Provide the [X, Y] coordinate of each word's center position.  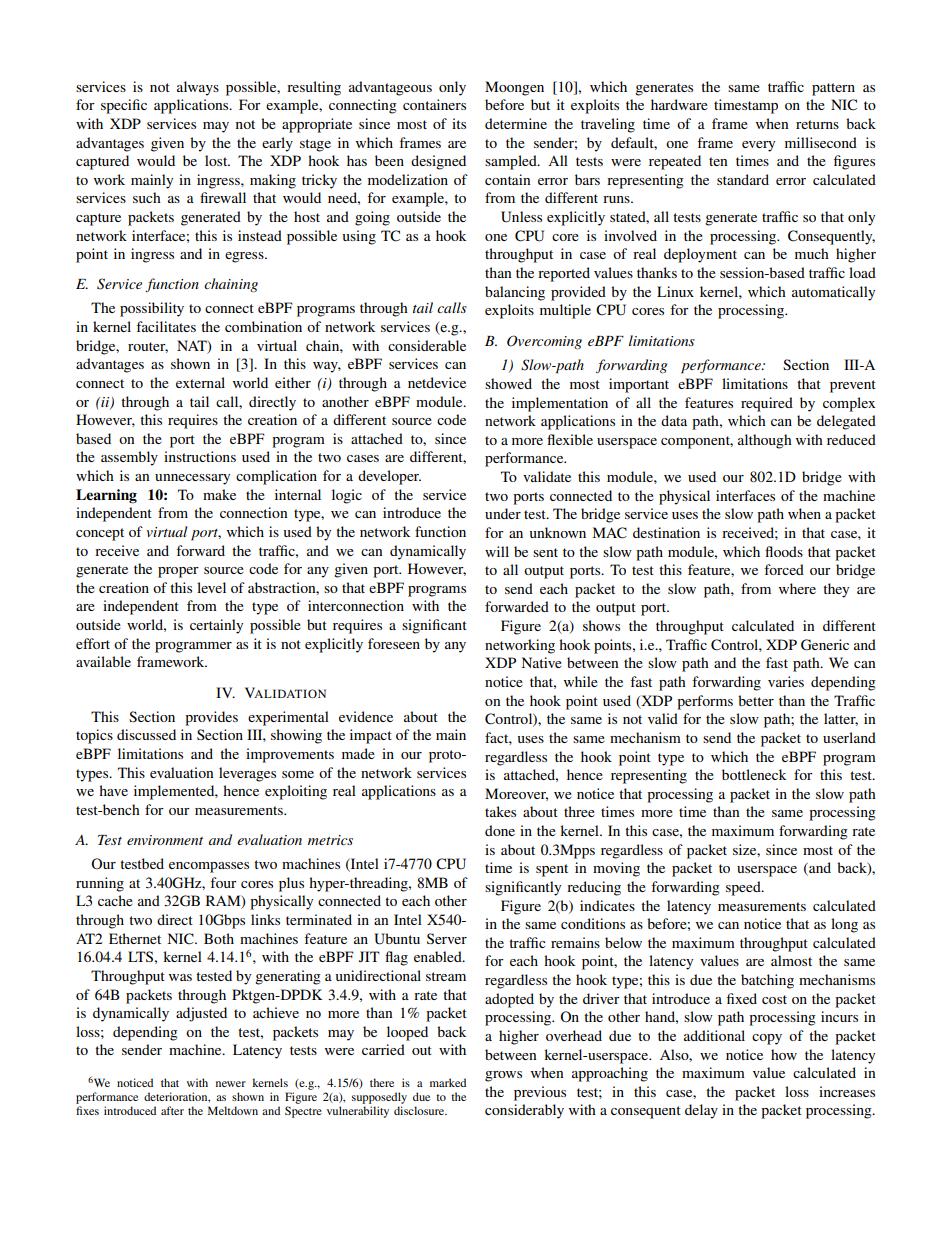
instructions [200, 456]
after [172, 1110]
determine [516, 123]
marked [448, 1082]
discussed [146, 734]
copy [767, 1039]
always [198, 88]
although [765, 441]
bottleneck [754, 774]
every [758, 146]
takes [500, 811]
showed [508, 383]
